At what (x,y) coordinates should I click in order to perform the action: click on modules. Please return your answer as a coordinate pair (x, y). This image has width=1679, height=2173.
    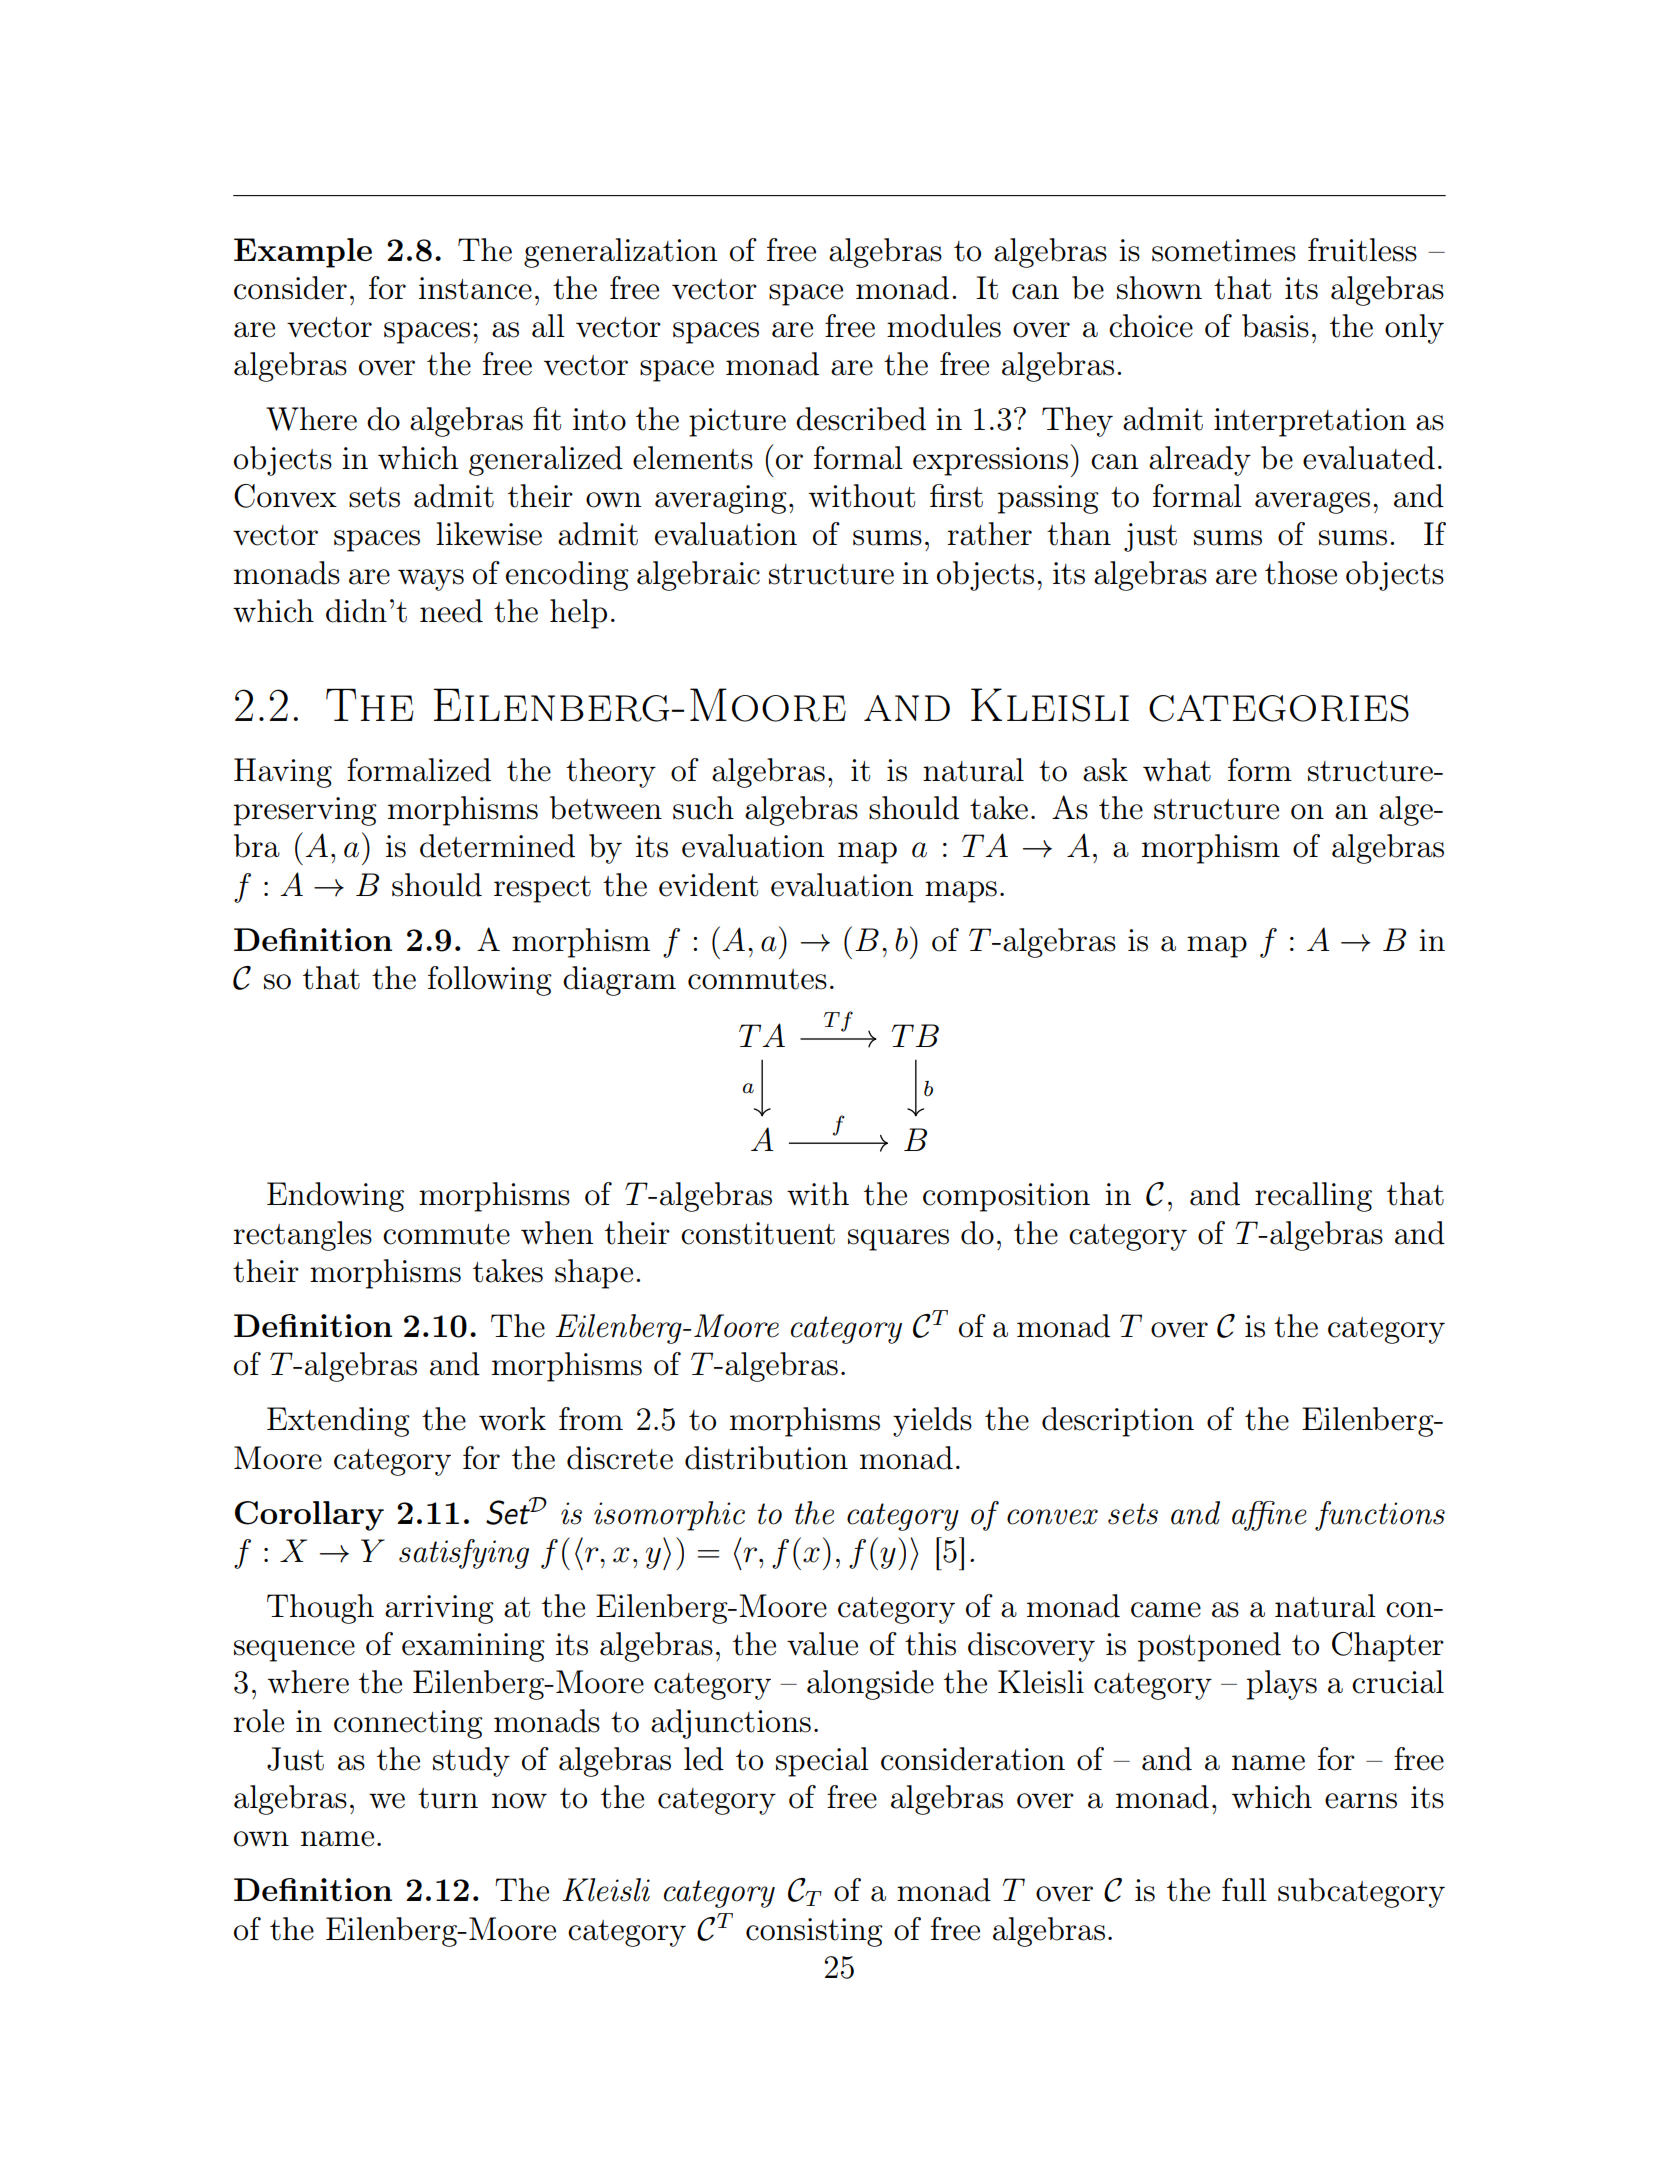
    Looking at the image, I should click on (944, 326).
